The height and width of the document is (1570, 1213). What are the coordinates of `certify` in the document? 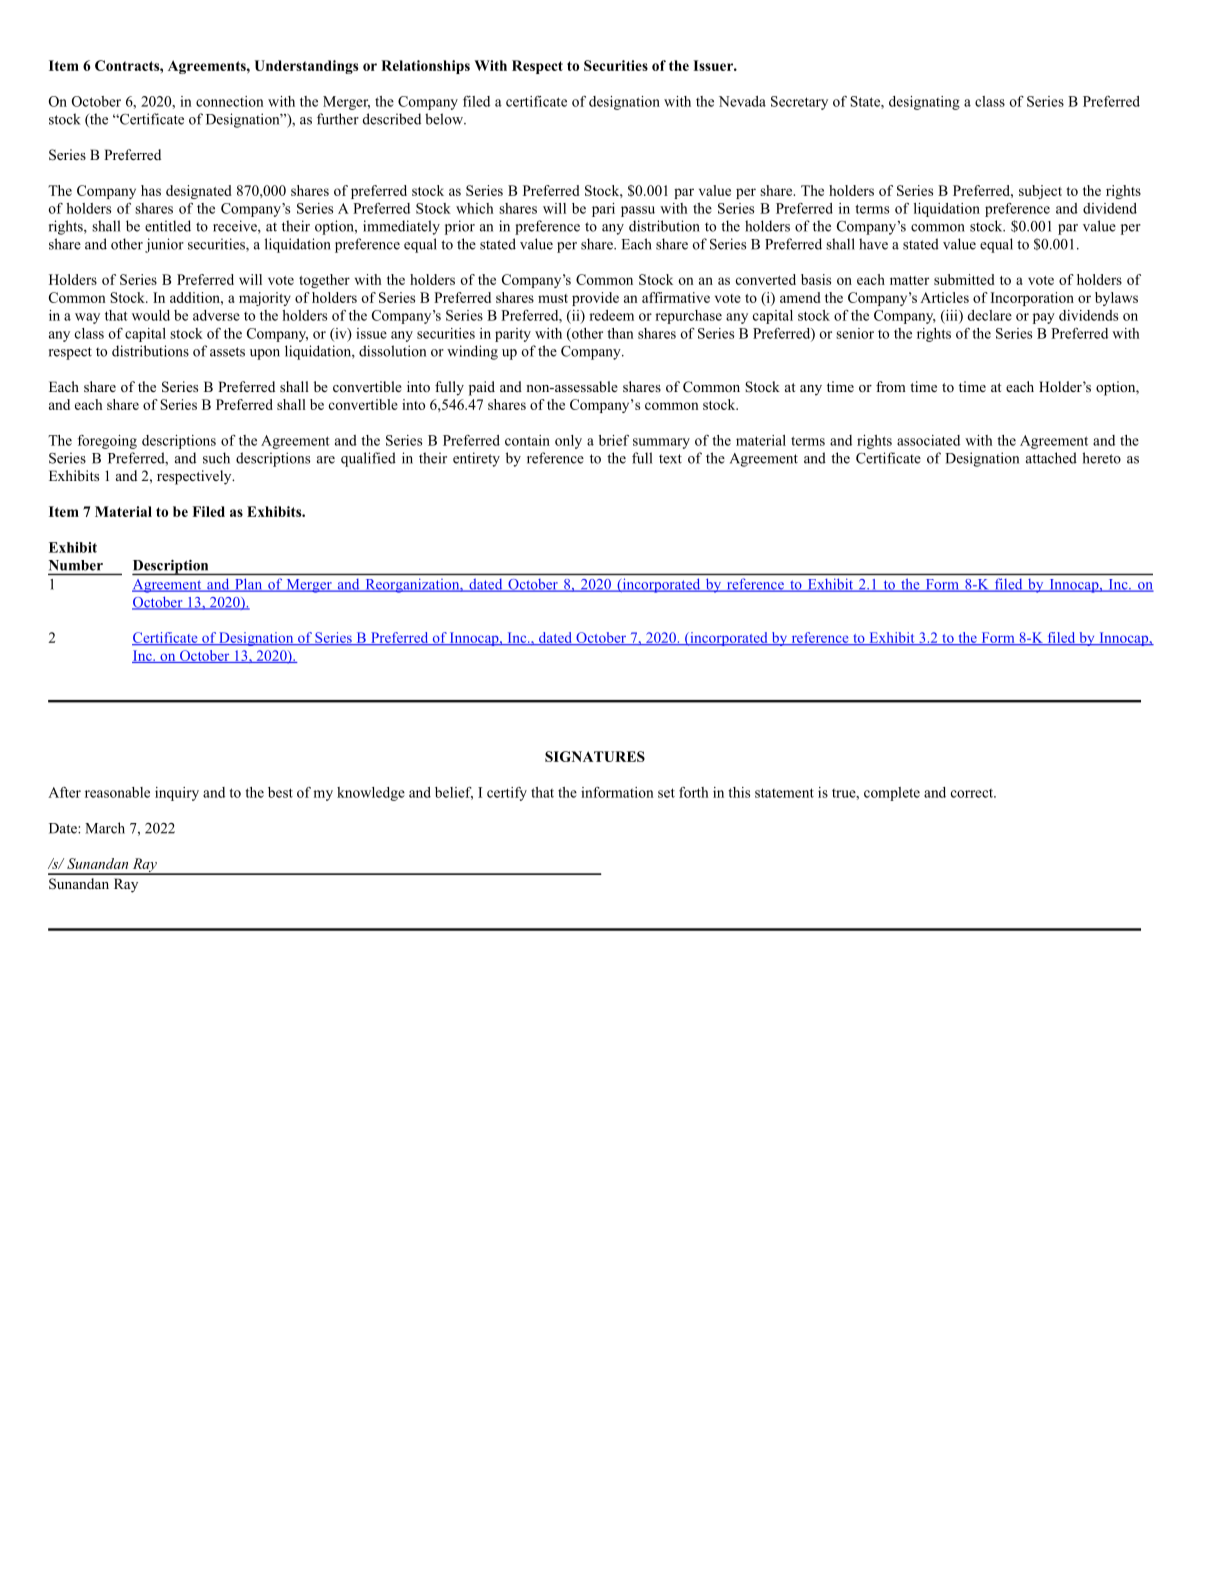 It's located at (507, 794).
